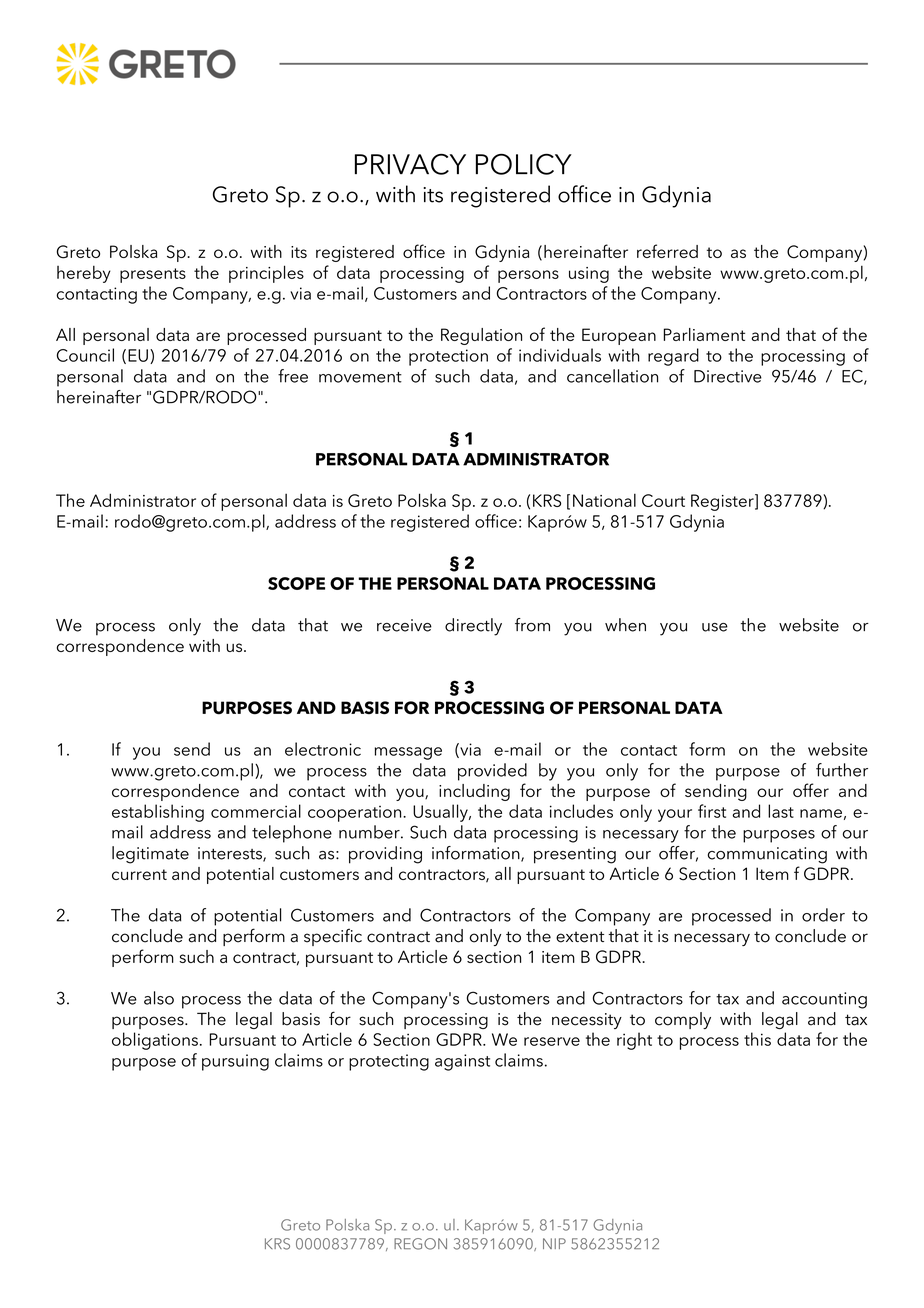 This image has height=1308, width=924. I want to click on Court, so click(663, 500).
